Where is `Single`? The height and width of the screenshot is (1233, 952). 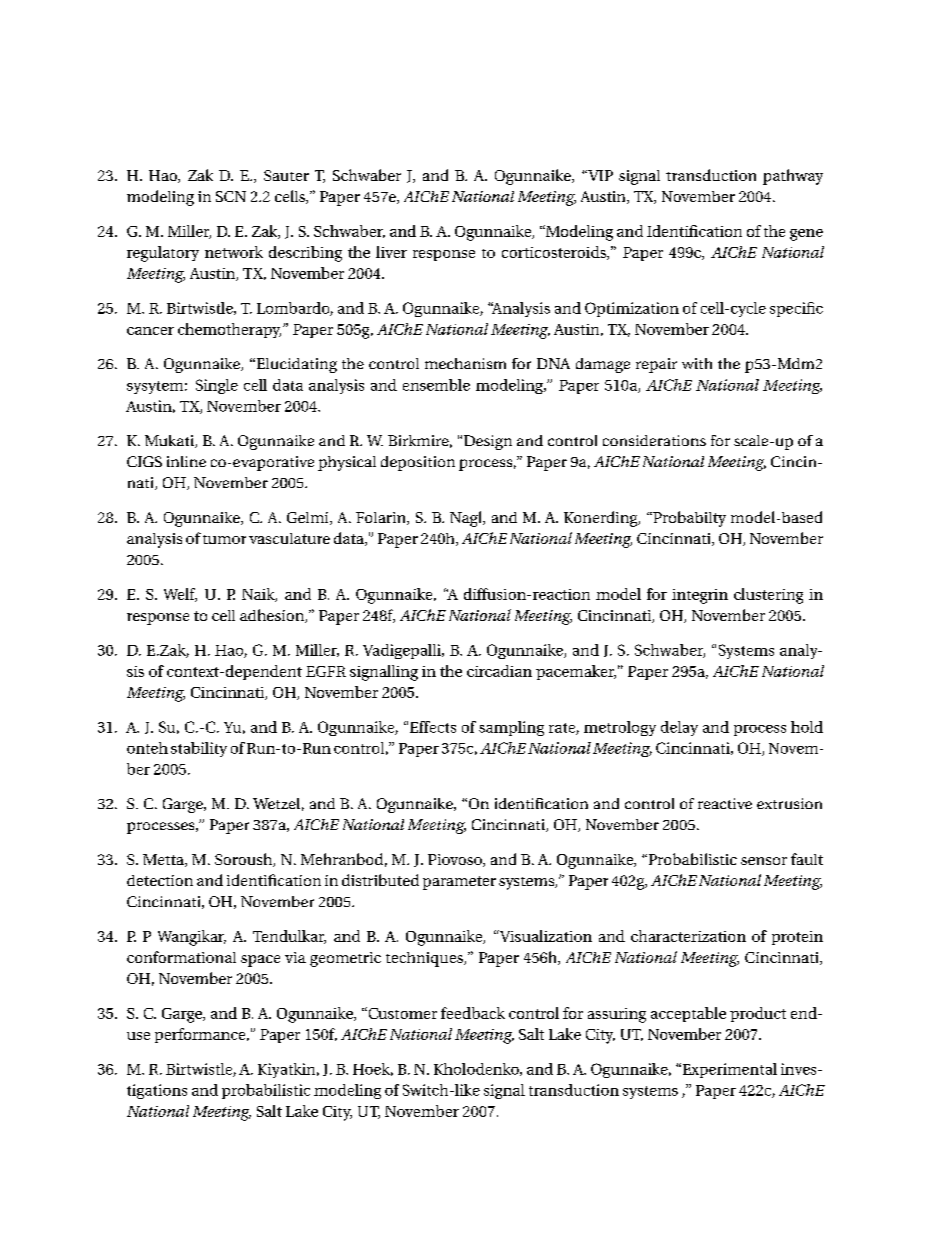
Single is located at coordinates (217, 386).
